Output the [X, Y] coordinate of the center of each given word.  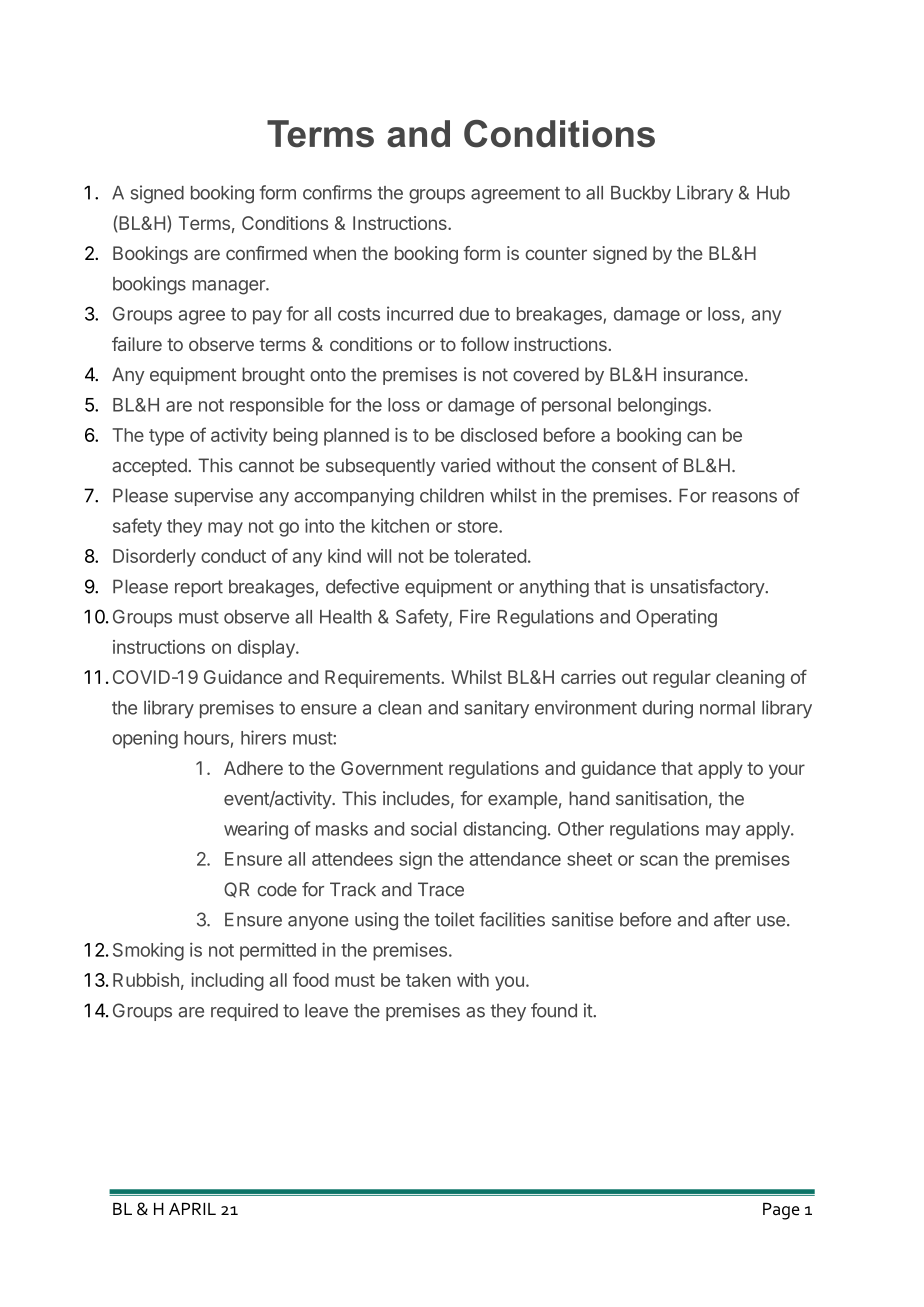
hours [206, 738]
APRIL [192, 1209]
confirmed [266, 253]
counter [556, 253]
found [554, 1010]
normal [727, 708]
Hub [773, 193]
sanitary [496, 709]
